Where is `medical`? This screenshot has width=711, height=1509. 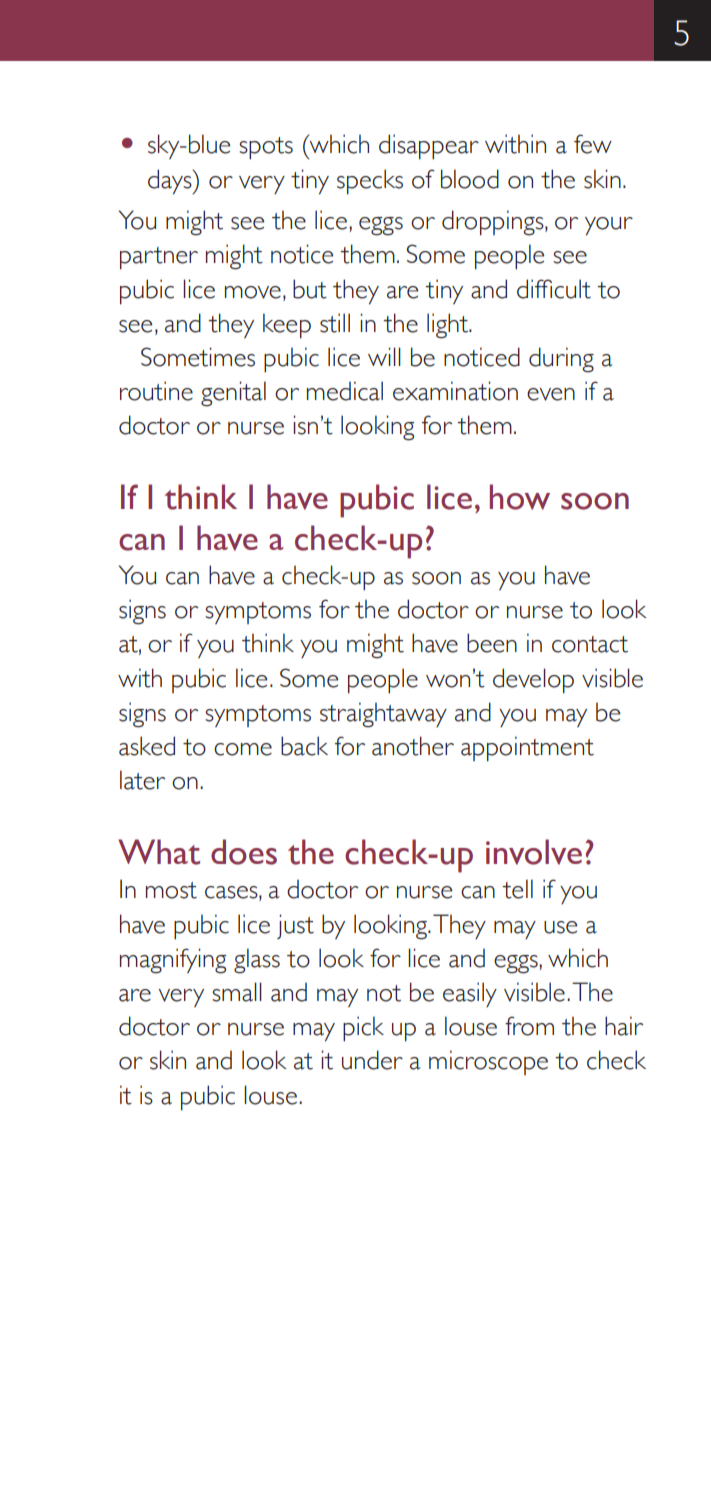
medical is located at coordinates (345, 391).
